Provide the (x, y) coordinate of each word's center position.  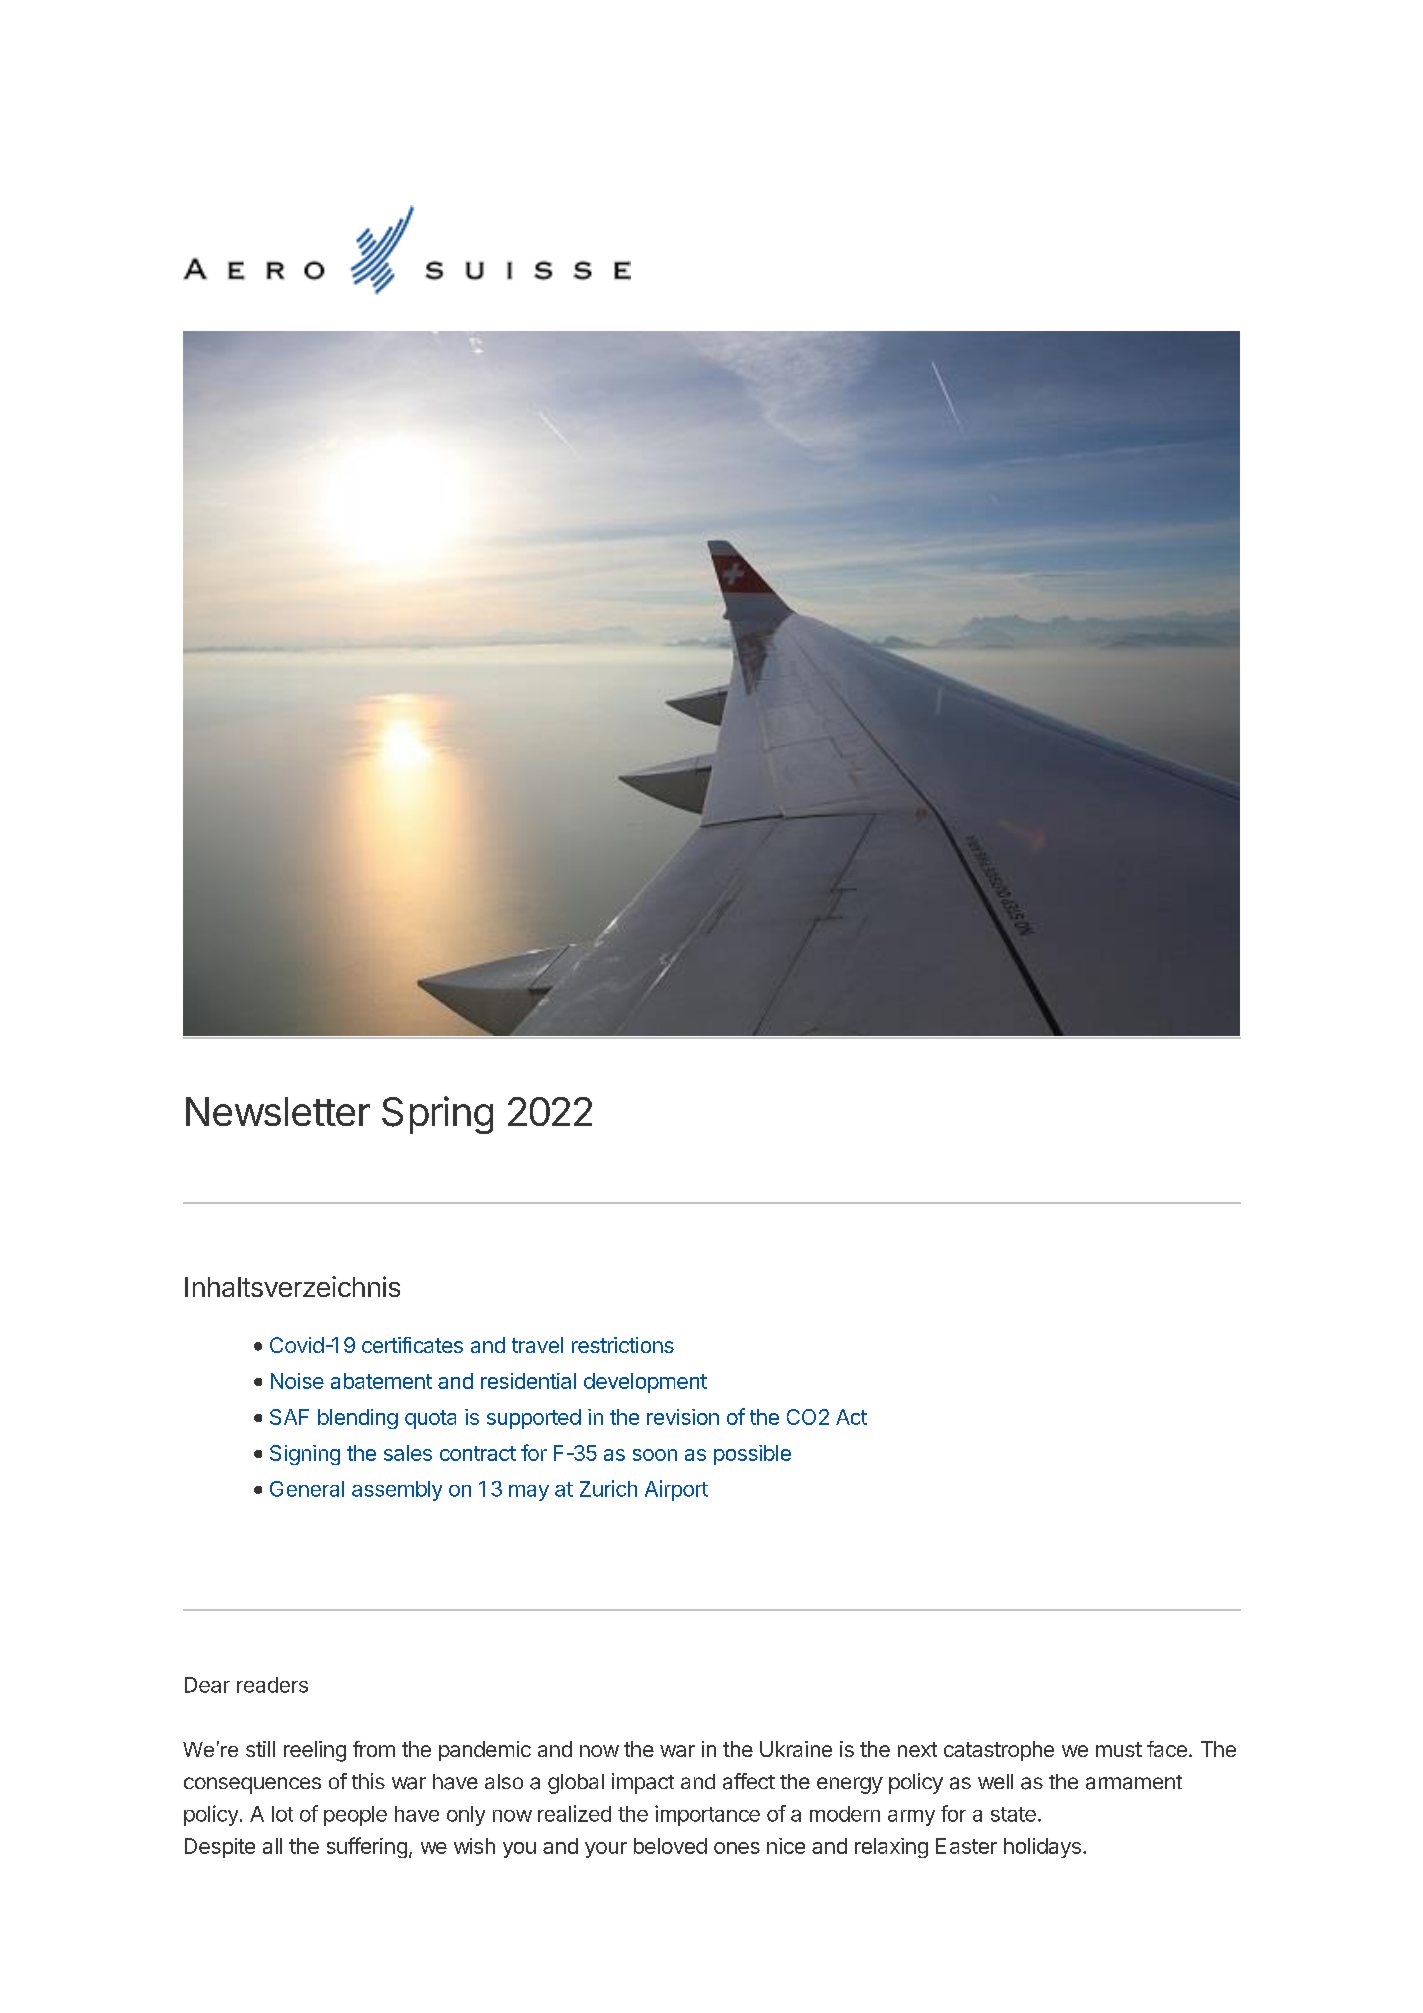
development (645, 1383)
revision (683, 1417)
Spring (437, 1115)
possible (752, 1455)
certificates (412, 1345)
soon (655, 1455)
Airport (676, 1490)
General (307, 1489)
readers (272, 1685)
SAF (289, 1417)
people (355, 1816)
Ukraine (796, 1749)
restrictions (623, 1345)
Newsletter (278, 1111)
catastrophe (999, 1751)
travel (537, 1345)
